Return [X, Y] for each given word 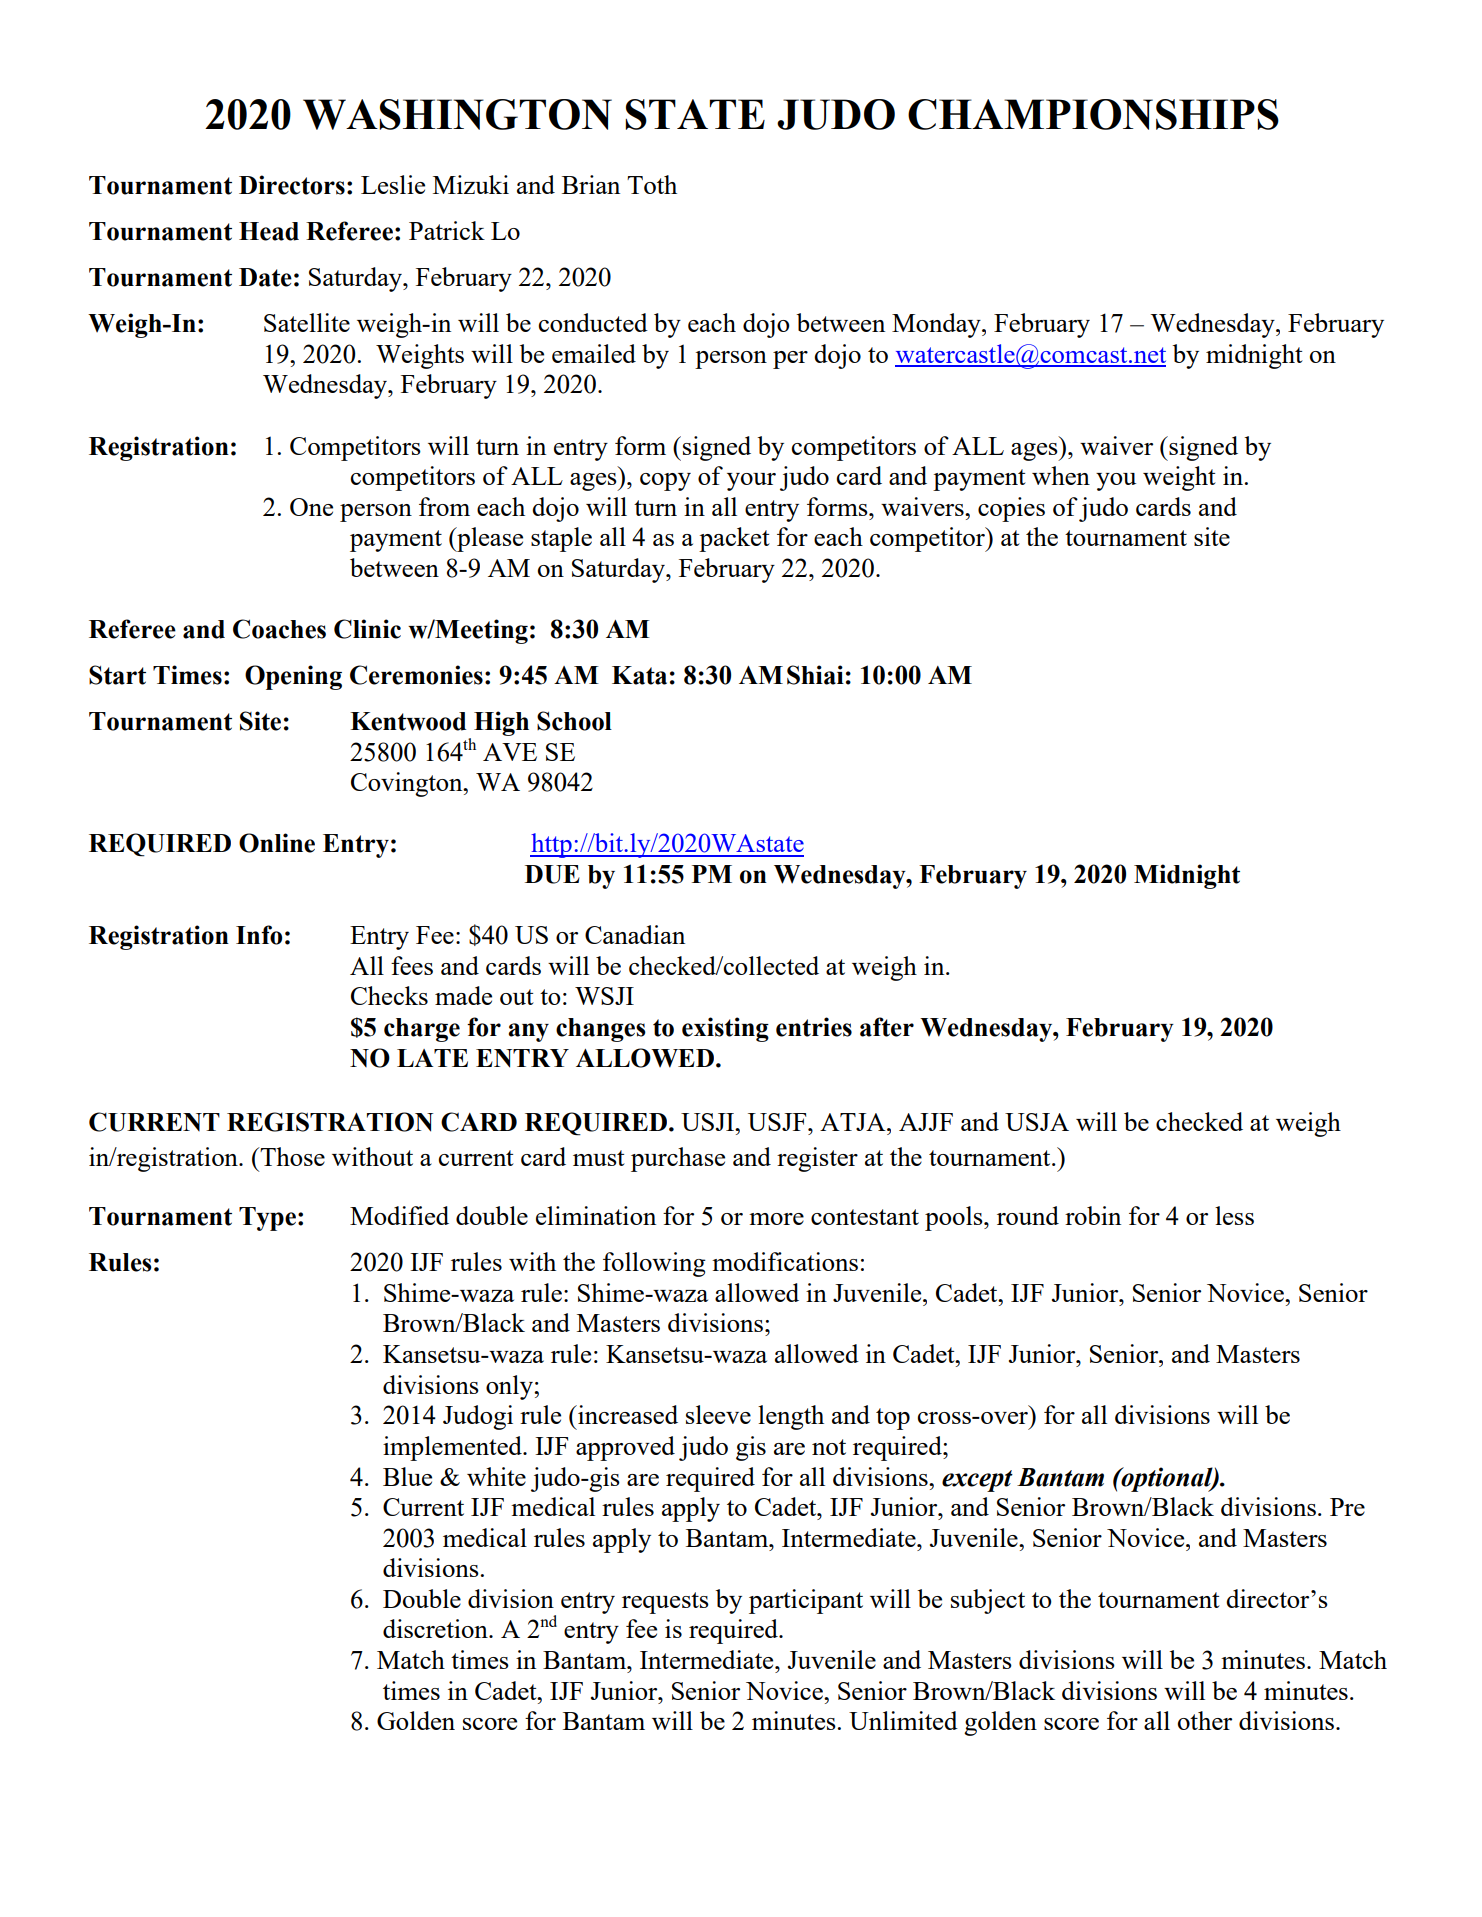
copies [1011, 509]
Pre [1347, 1507]
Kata [639, 675]
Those [291, 1156]
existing [725, 1029]
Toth [652, 184]
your [751, 482]
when [1061, 475]
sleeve [718, 1414]
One [311, 507]
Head [269, 231]
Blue [407, 1476]
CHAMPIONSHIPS [1093, 114]
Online [277, 843]
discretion [436, 1628]
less [1234, 1215]
